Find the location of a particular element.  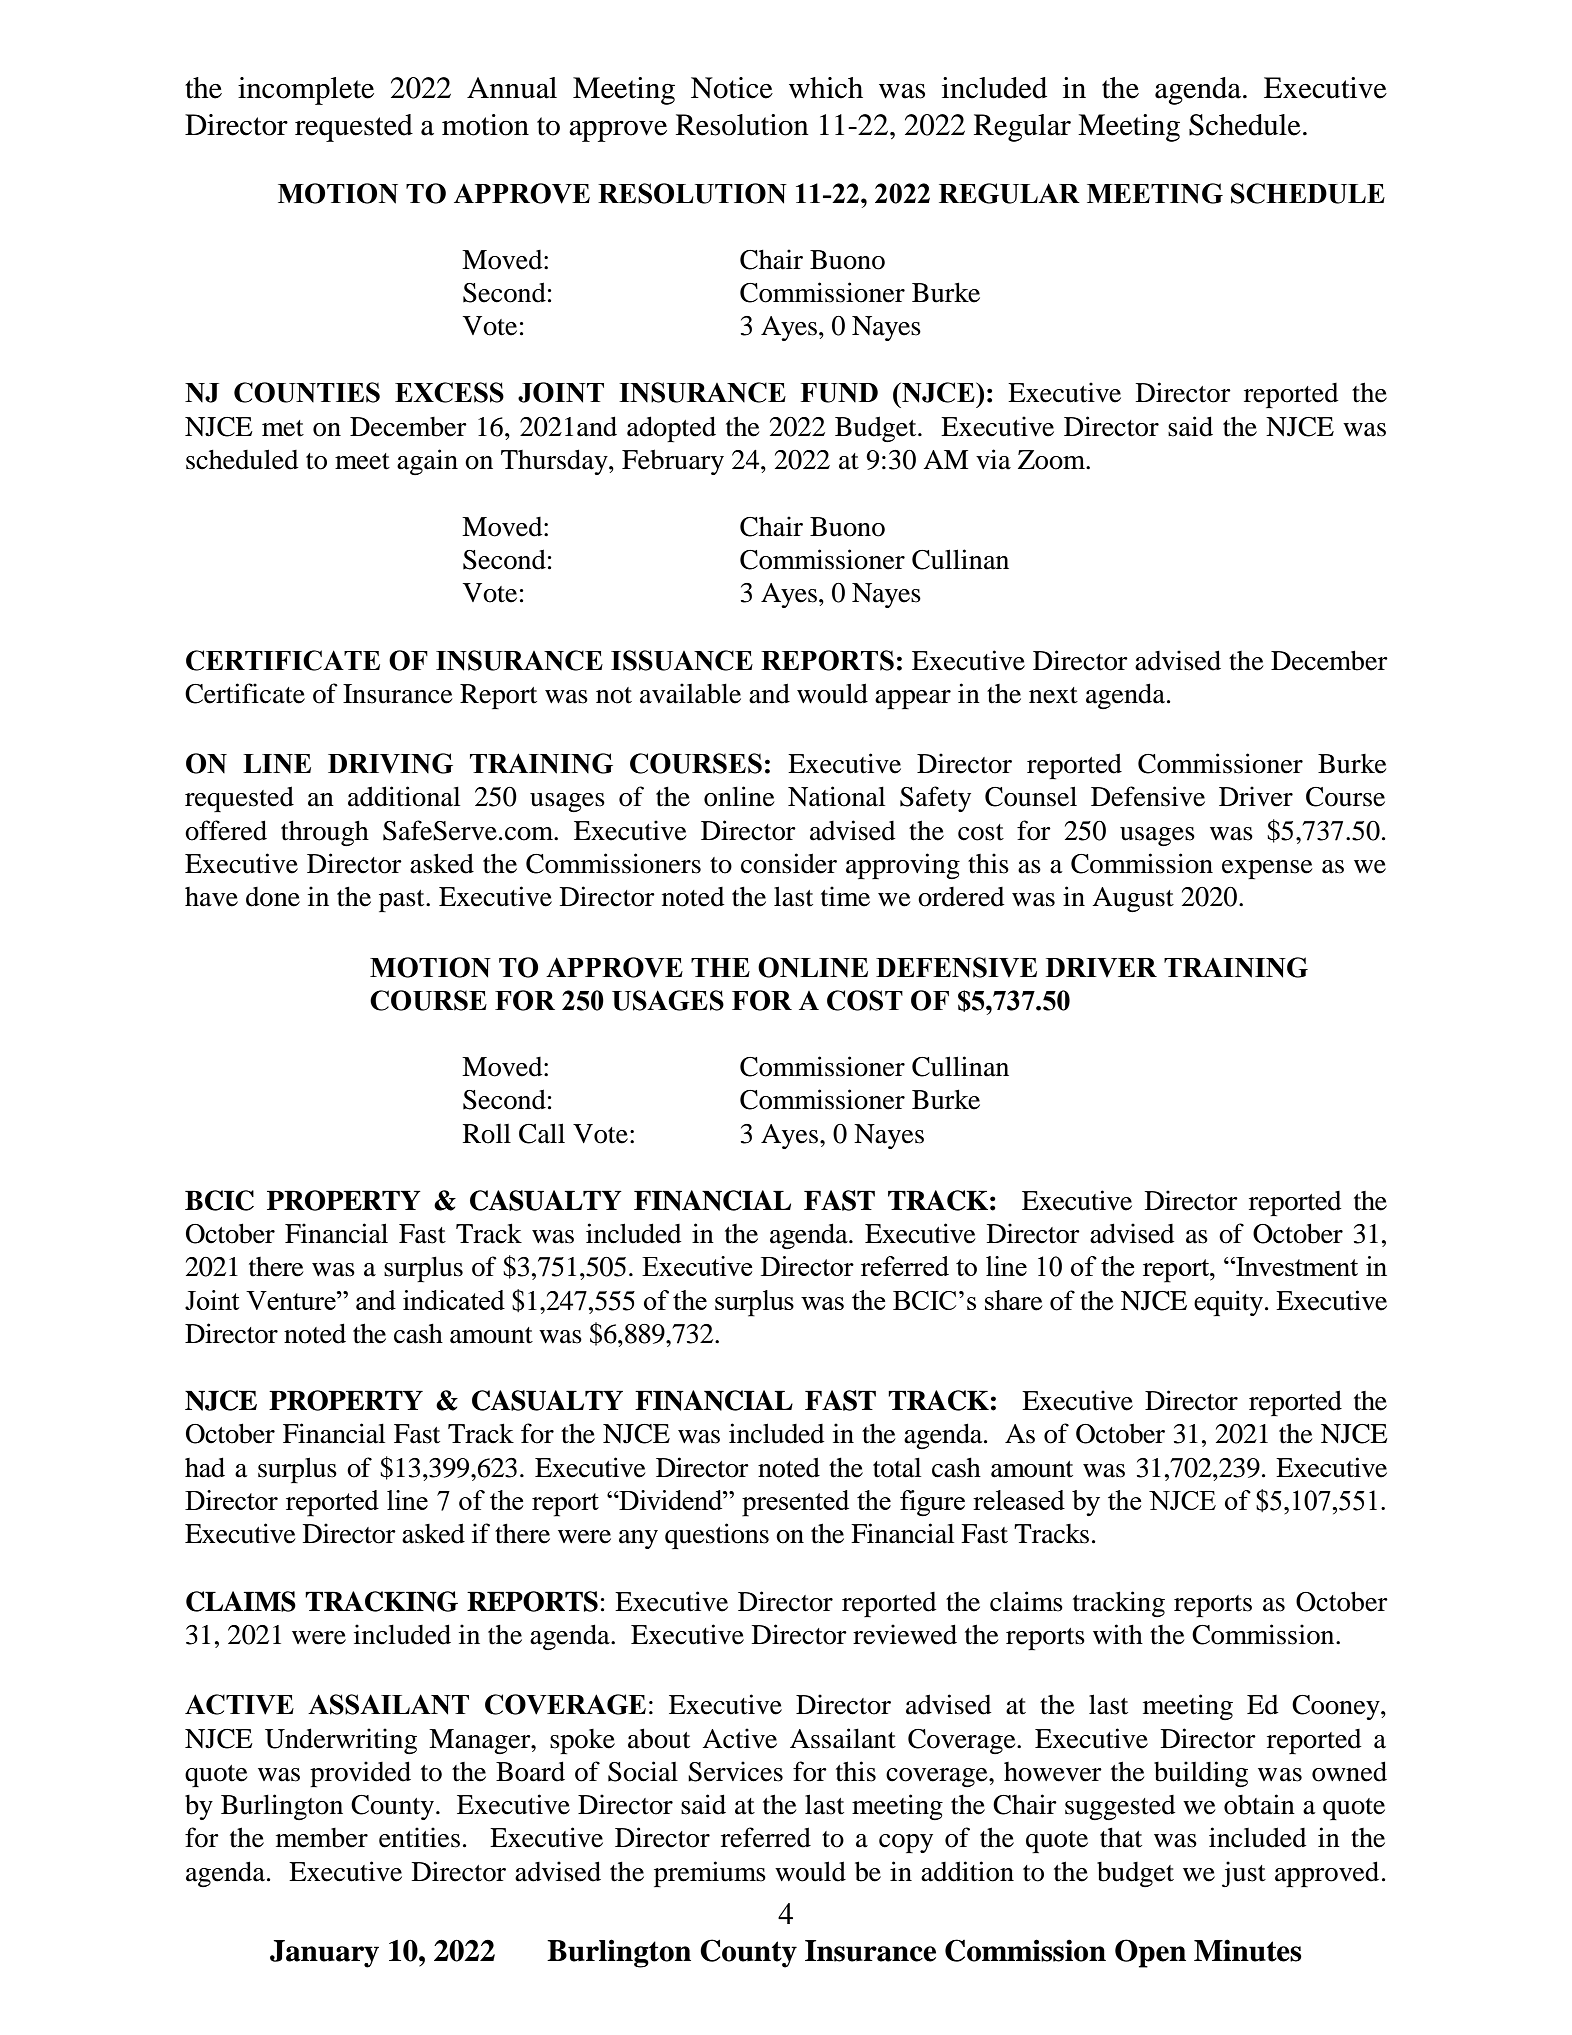

which is located at coordinates (826, 88).
